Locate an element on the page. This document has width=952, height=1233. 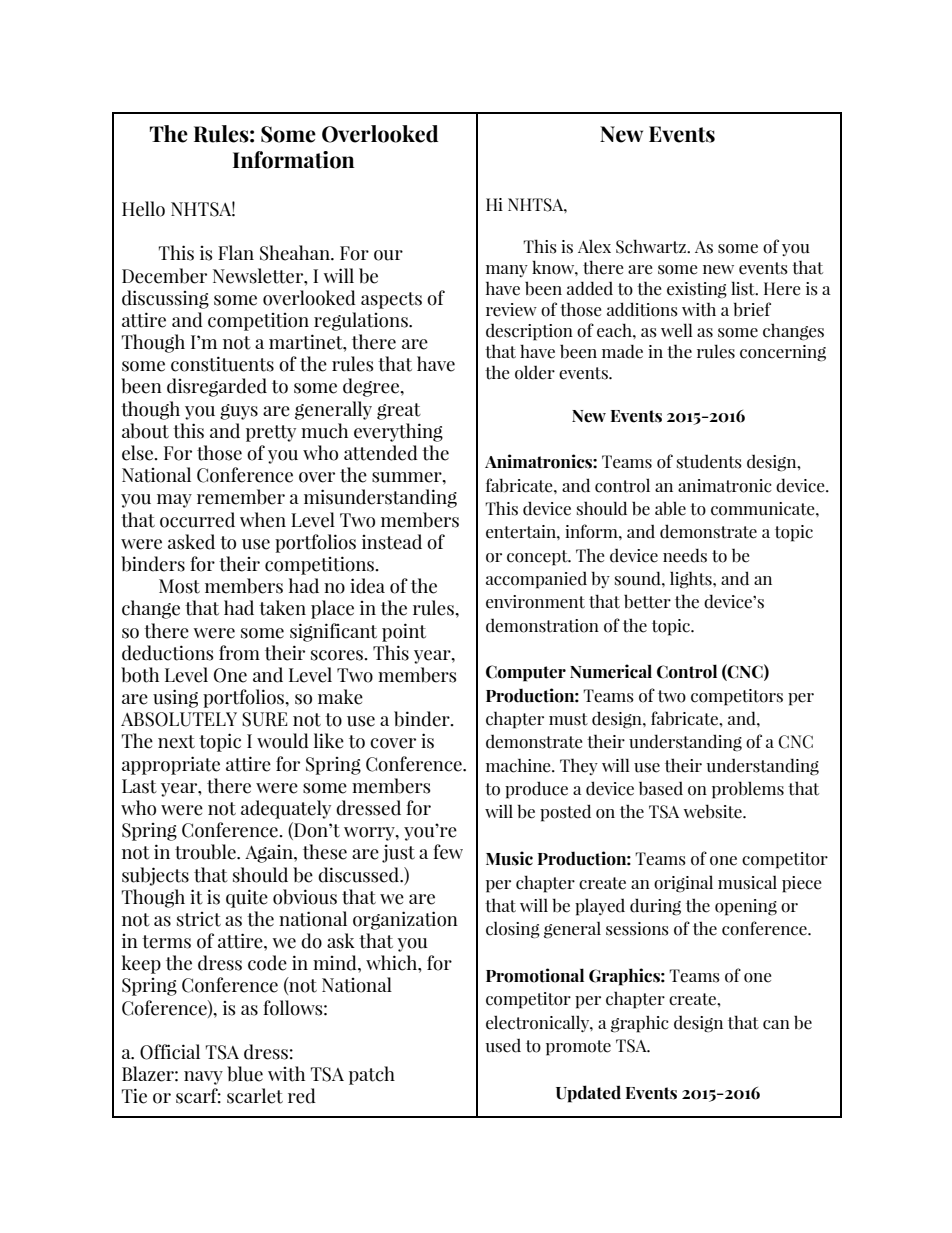
great is located at coordinates (399, 411).
